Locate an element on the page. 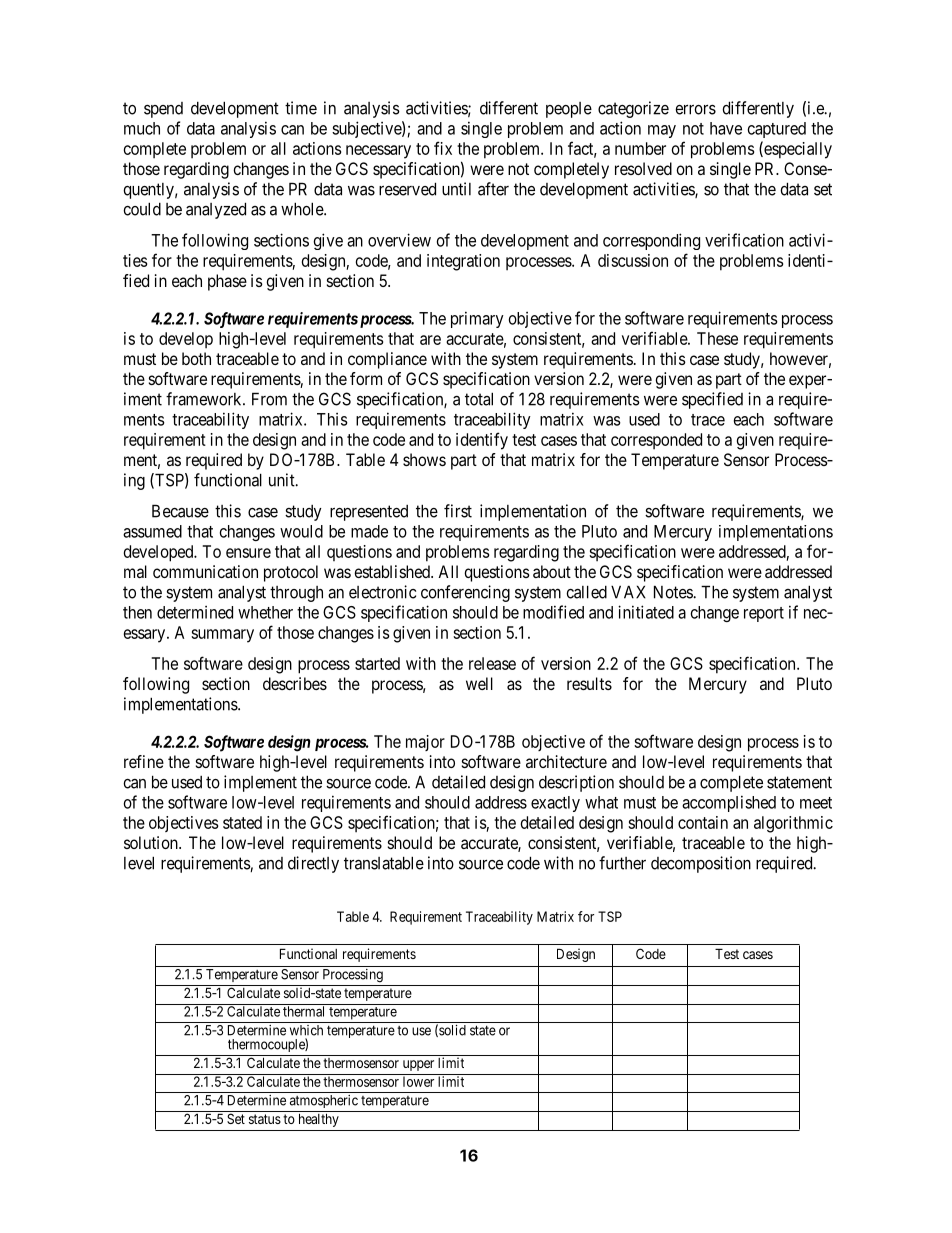 The image size is (952, 1233). fix is located at coordinates (443, 148).
